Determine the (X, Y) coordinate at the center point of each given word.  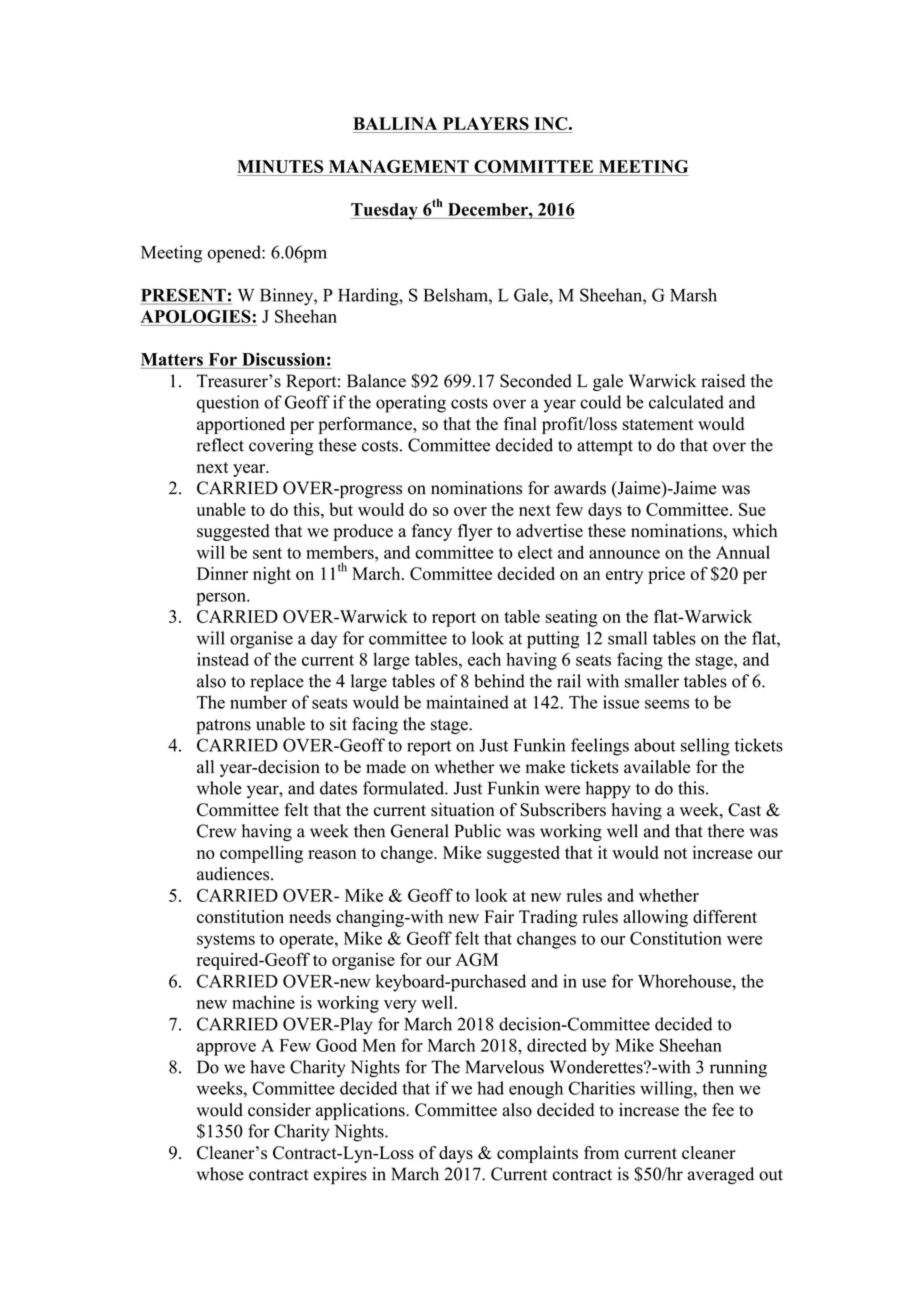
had (490, 1088)
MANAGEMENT (399, 166)
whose (220, 1174)
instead (223, 659)
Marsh (693, 295)
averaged (721, 1175)
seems (667, 704)
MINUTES (280, 166)
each (484, 659)
